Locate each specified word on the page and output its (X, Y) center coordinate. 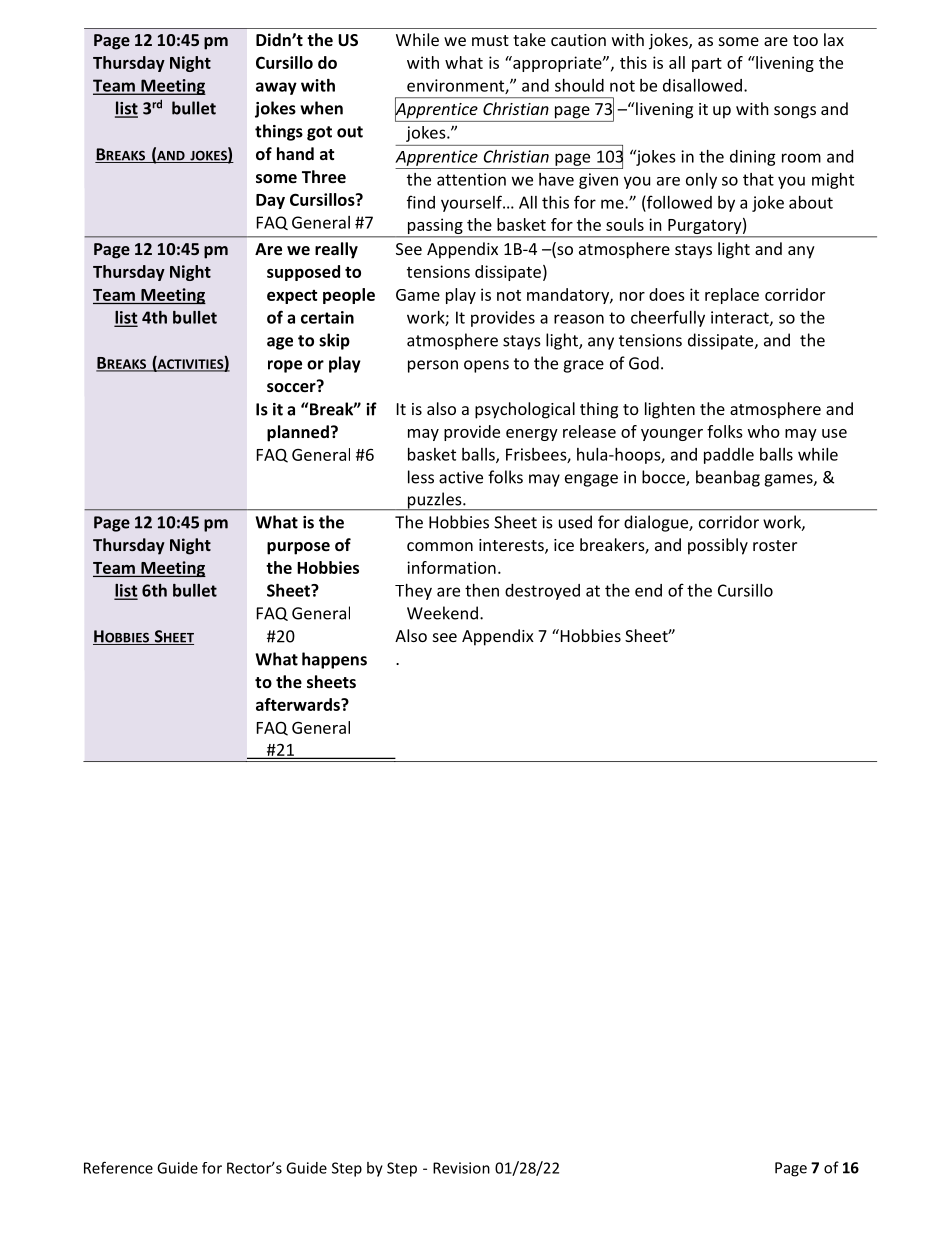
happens (334, 660)
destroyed (542, 592)
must (490, 40)
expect (292, 297)
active (461, 477)
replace (732, 296)
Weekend (442, 613)
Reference (118, 1167)
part (707, 65)
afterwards (299, 704)
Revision (461, 1168)
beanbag (728, 478)
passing (435, 226)
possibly (718, 546)
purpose (298, 548)
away (276, 88)
